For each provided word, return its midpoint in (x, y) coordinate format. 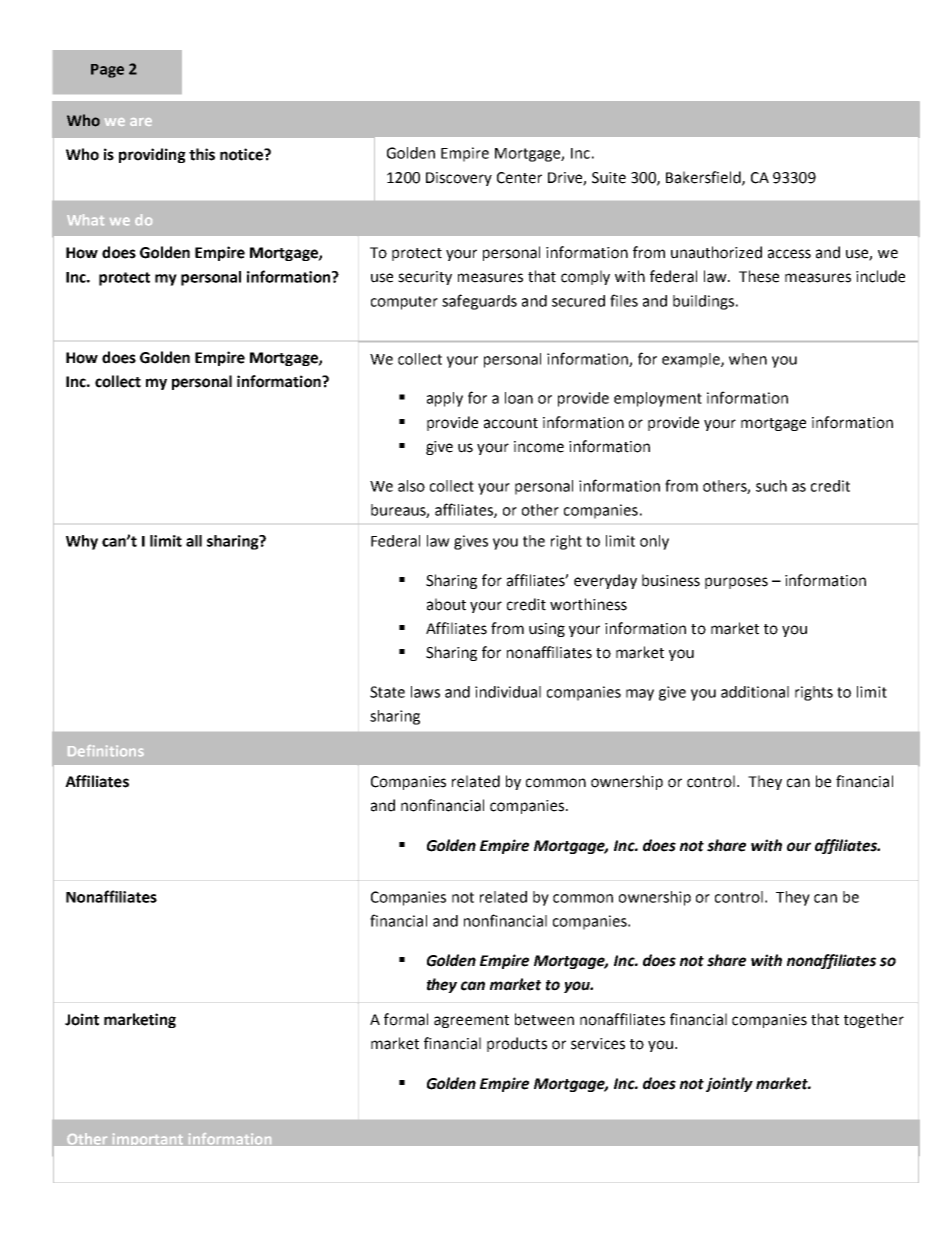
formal (406, 1019)
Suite (609, 178)
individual (508, 692)
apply (445, 399)
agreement (471, 1021)
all (194, 541)
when (748, 359)
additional (755, 692)
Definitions (106, 751)
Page (107, 71)
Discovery (459, 179)
